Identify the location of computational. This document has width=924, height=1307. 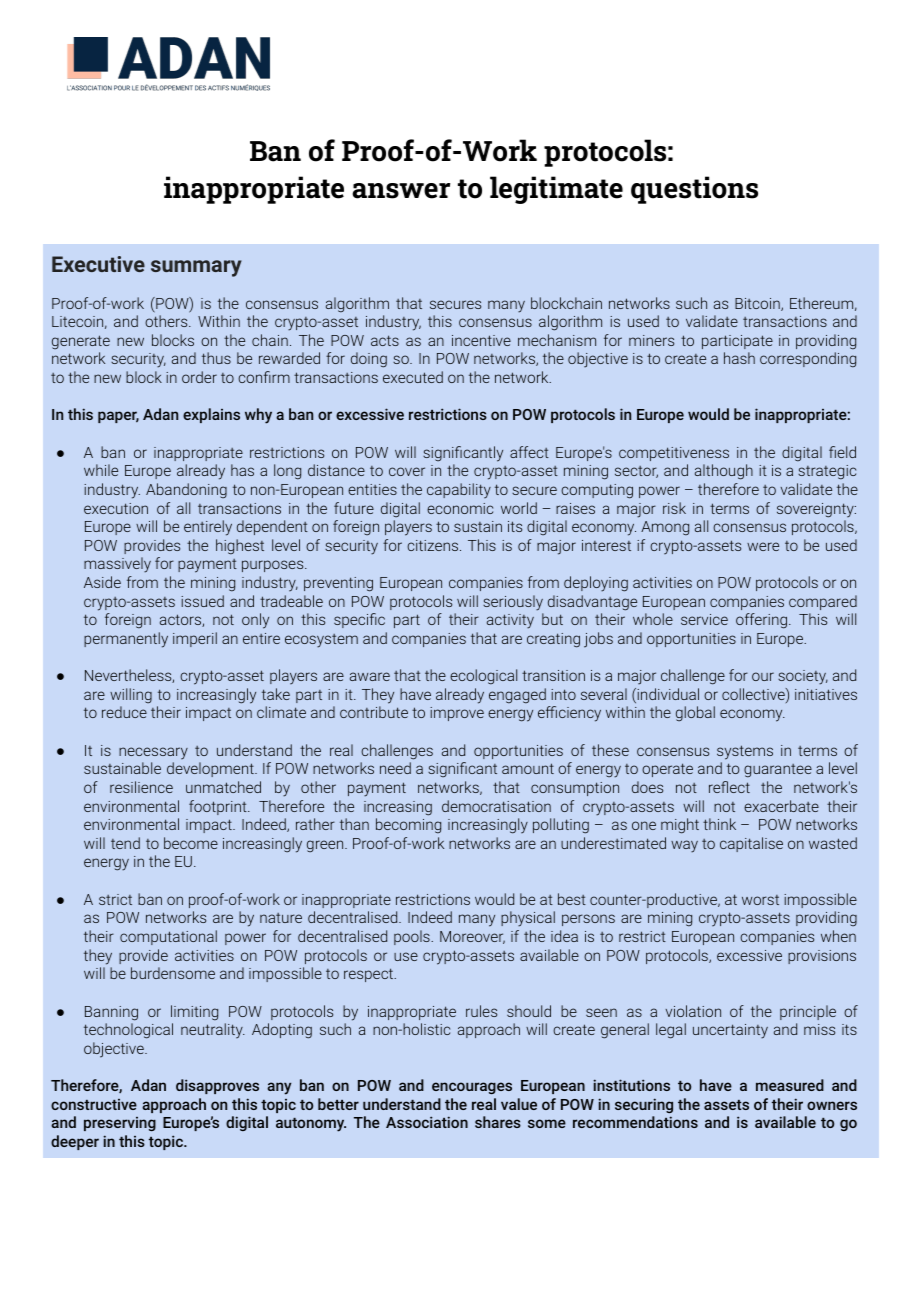
(168, 937).
